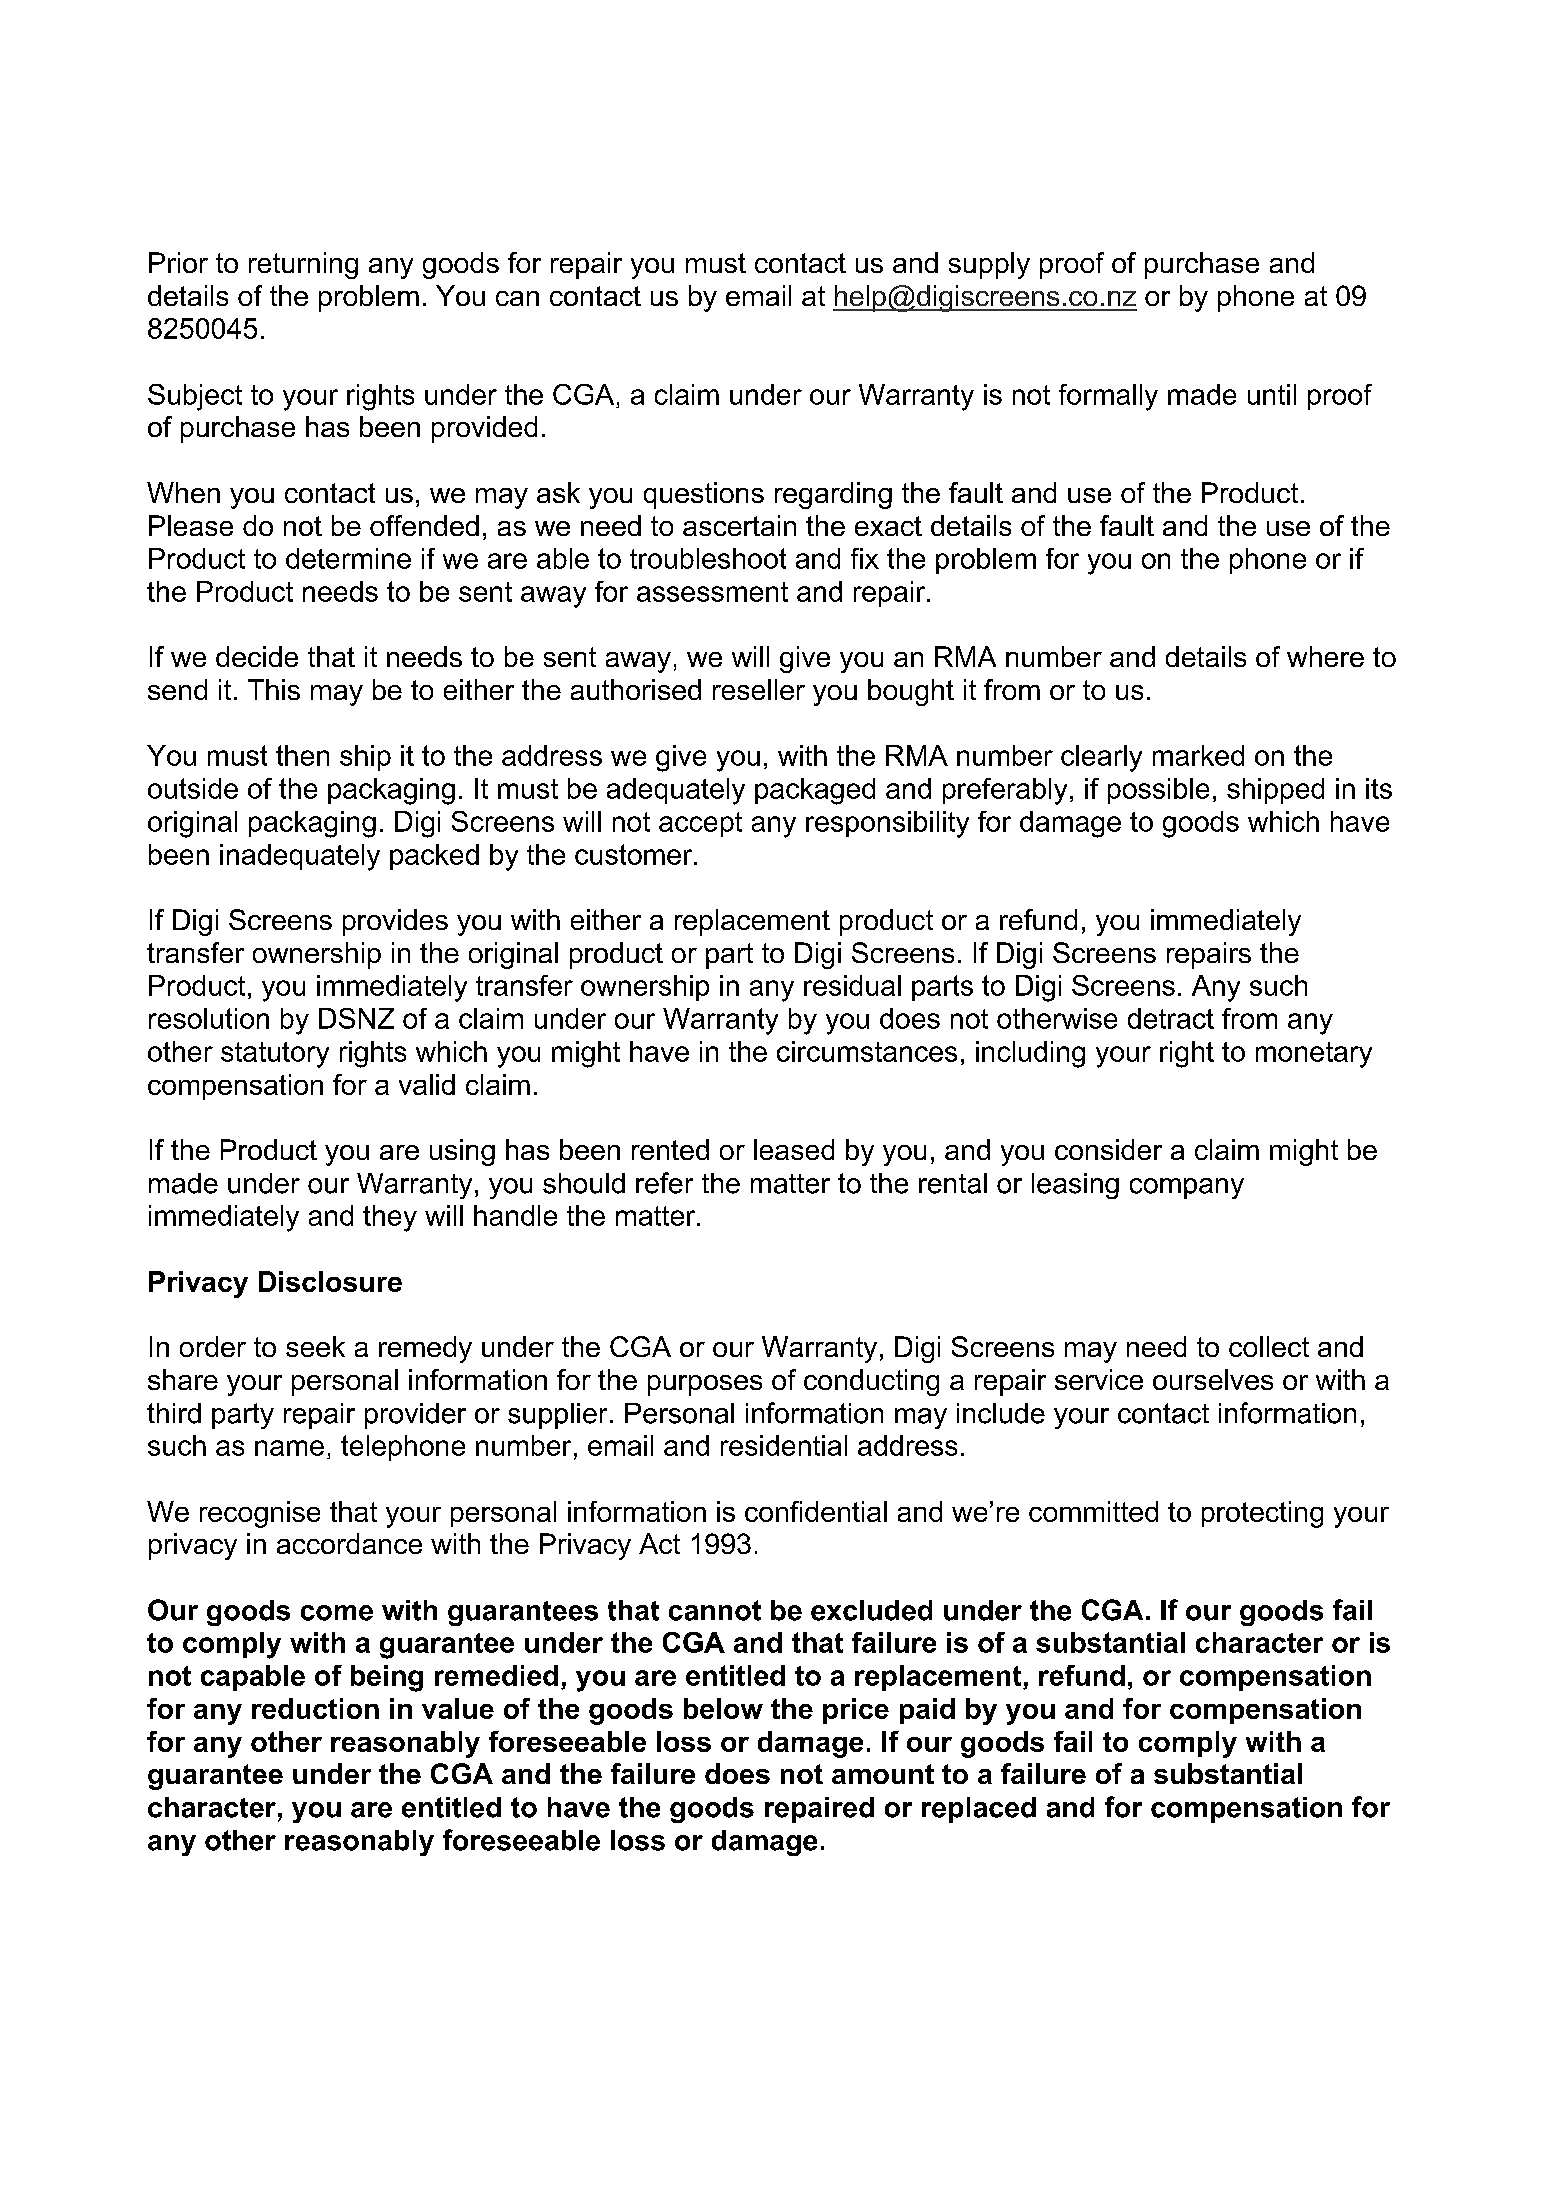  What do you see at coordinates (274, 689) in the document?
I see `This` at bounding box center [274, 689].
